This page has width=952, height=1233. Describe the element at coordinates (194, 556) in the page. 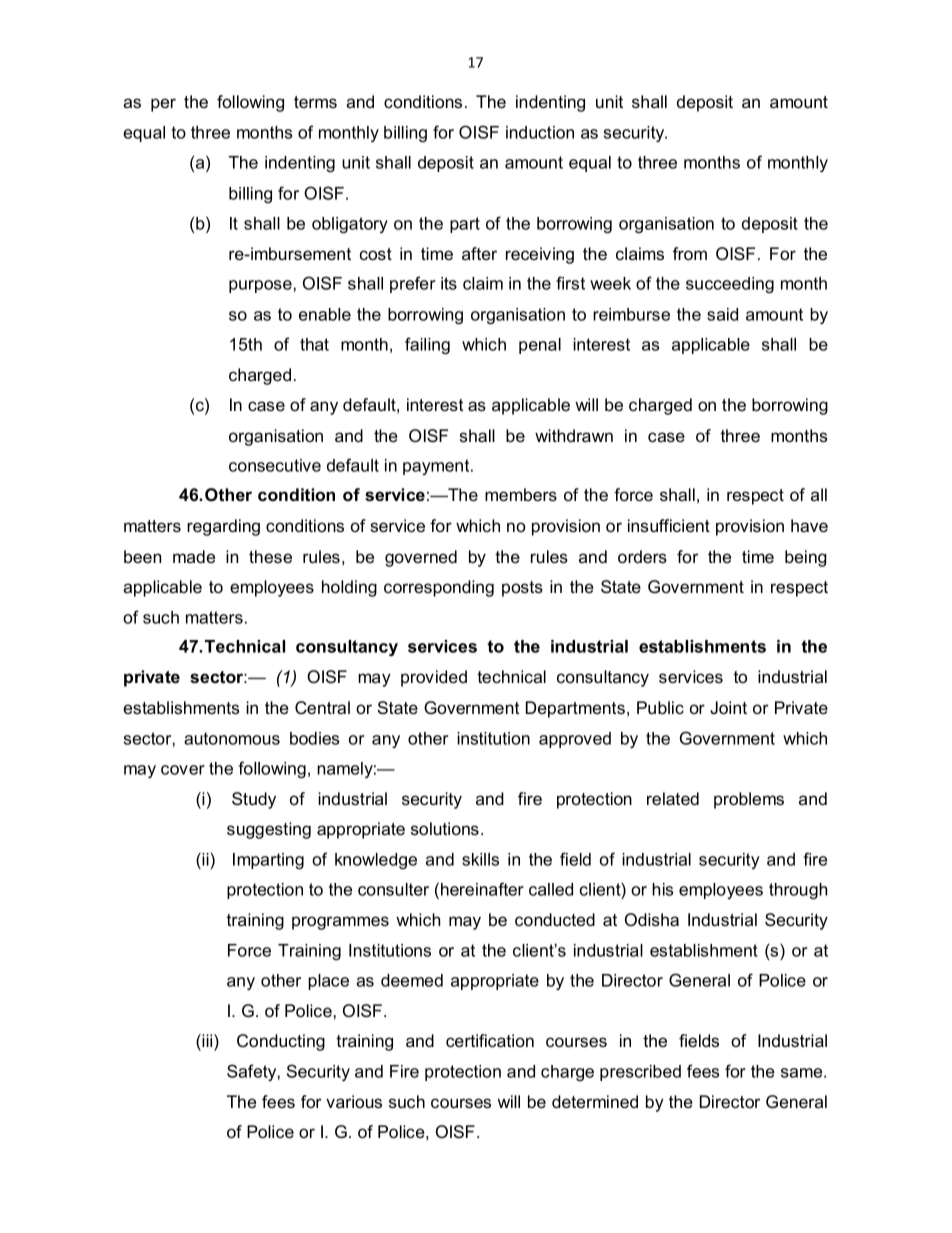

I see `made` at that location.
